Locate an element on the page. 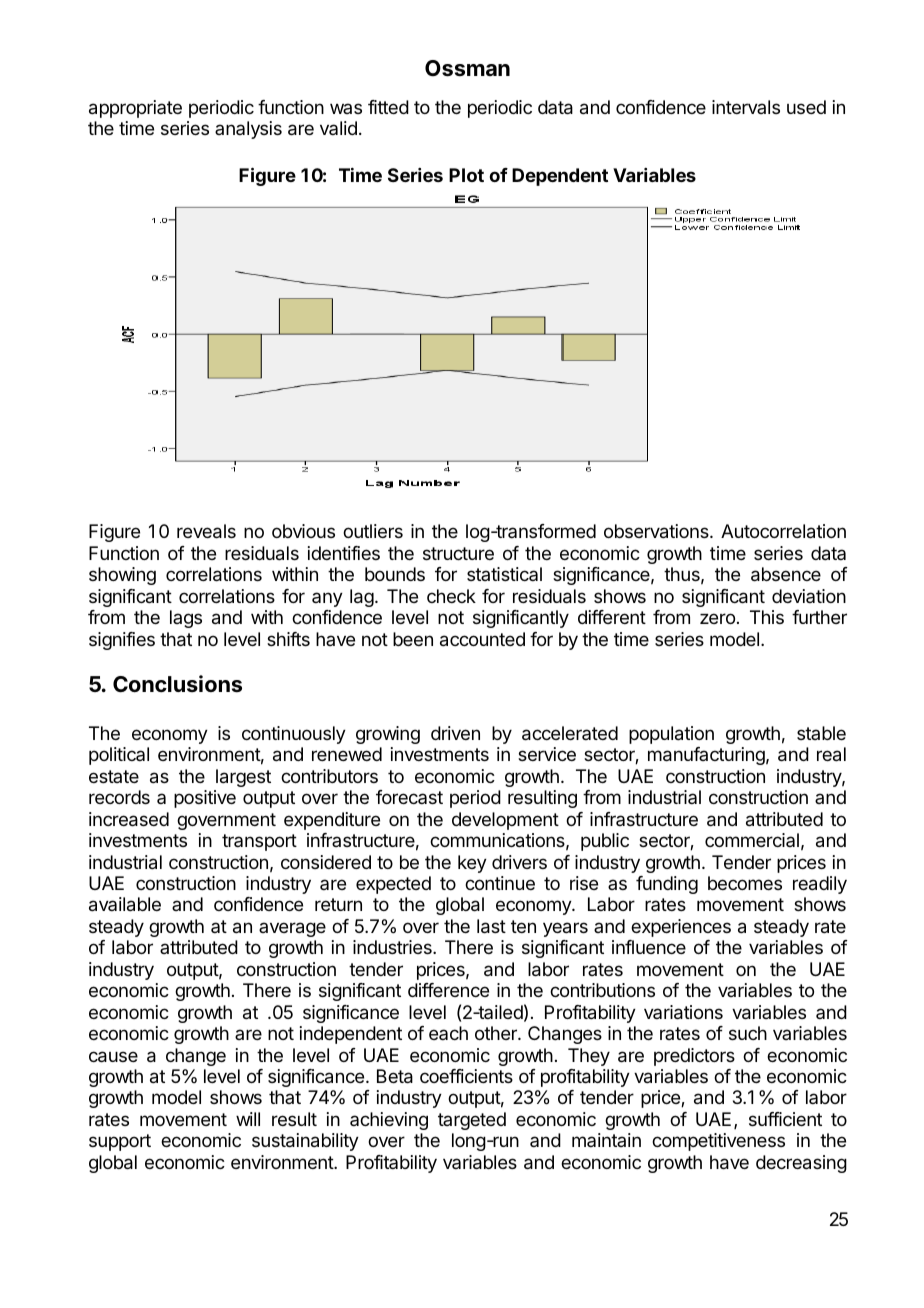  will is located at coordinates (248, 1119).
